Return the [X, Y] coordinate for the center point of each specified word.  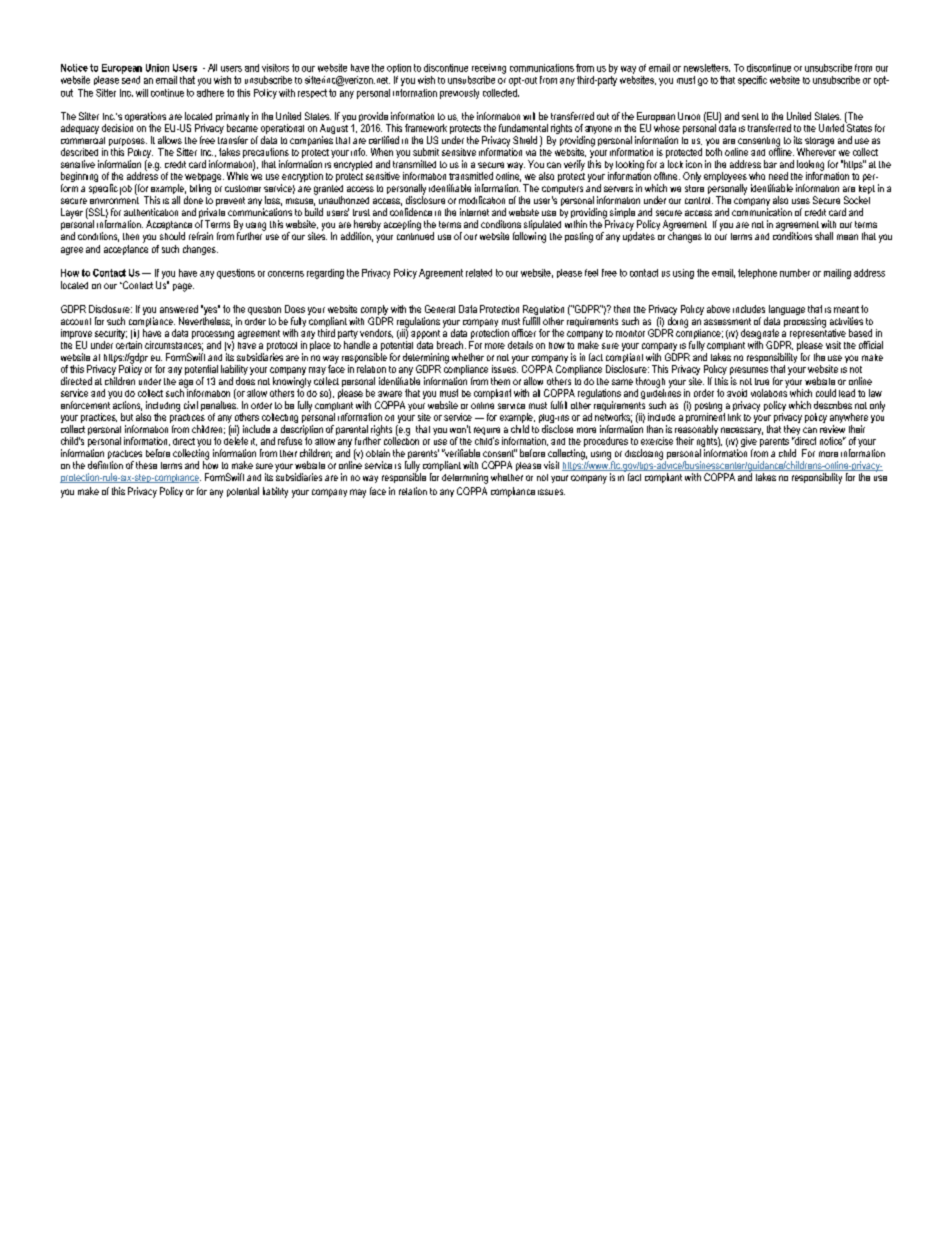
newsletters [707, 68]
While [237, 176]
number [795, 273]
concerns [286, 274]
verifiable [461, 453]
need [778, 176]
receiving [489, 69]
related [479, 273]
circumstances [174, 346]
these [146, 465]
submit [426, 152]
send [131, 80]
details [520, 345]
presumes [749, 372]
